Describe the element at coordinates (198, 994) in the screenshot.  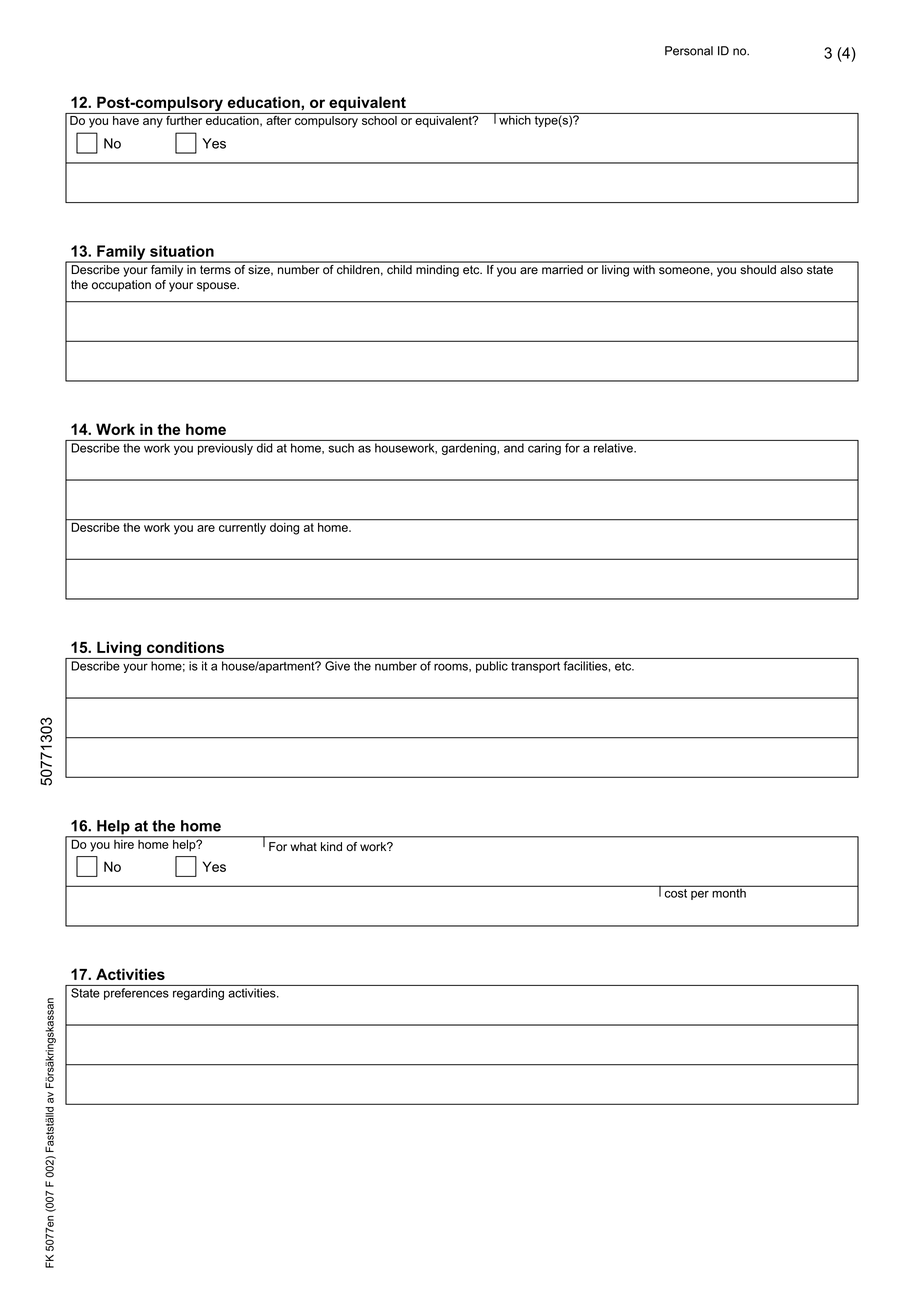
I see `regarding` at that location.
